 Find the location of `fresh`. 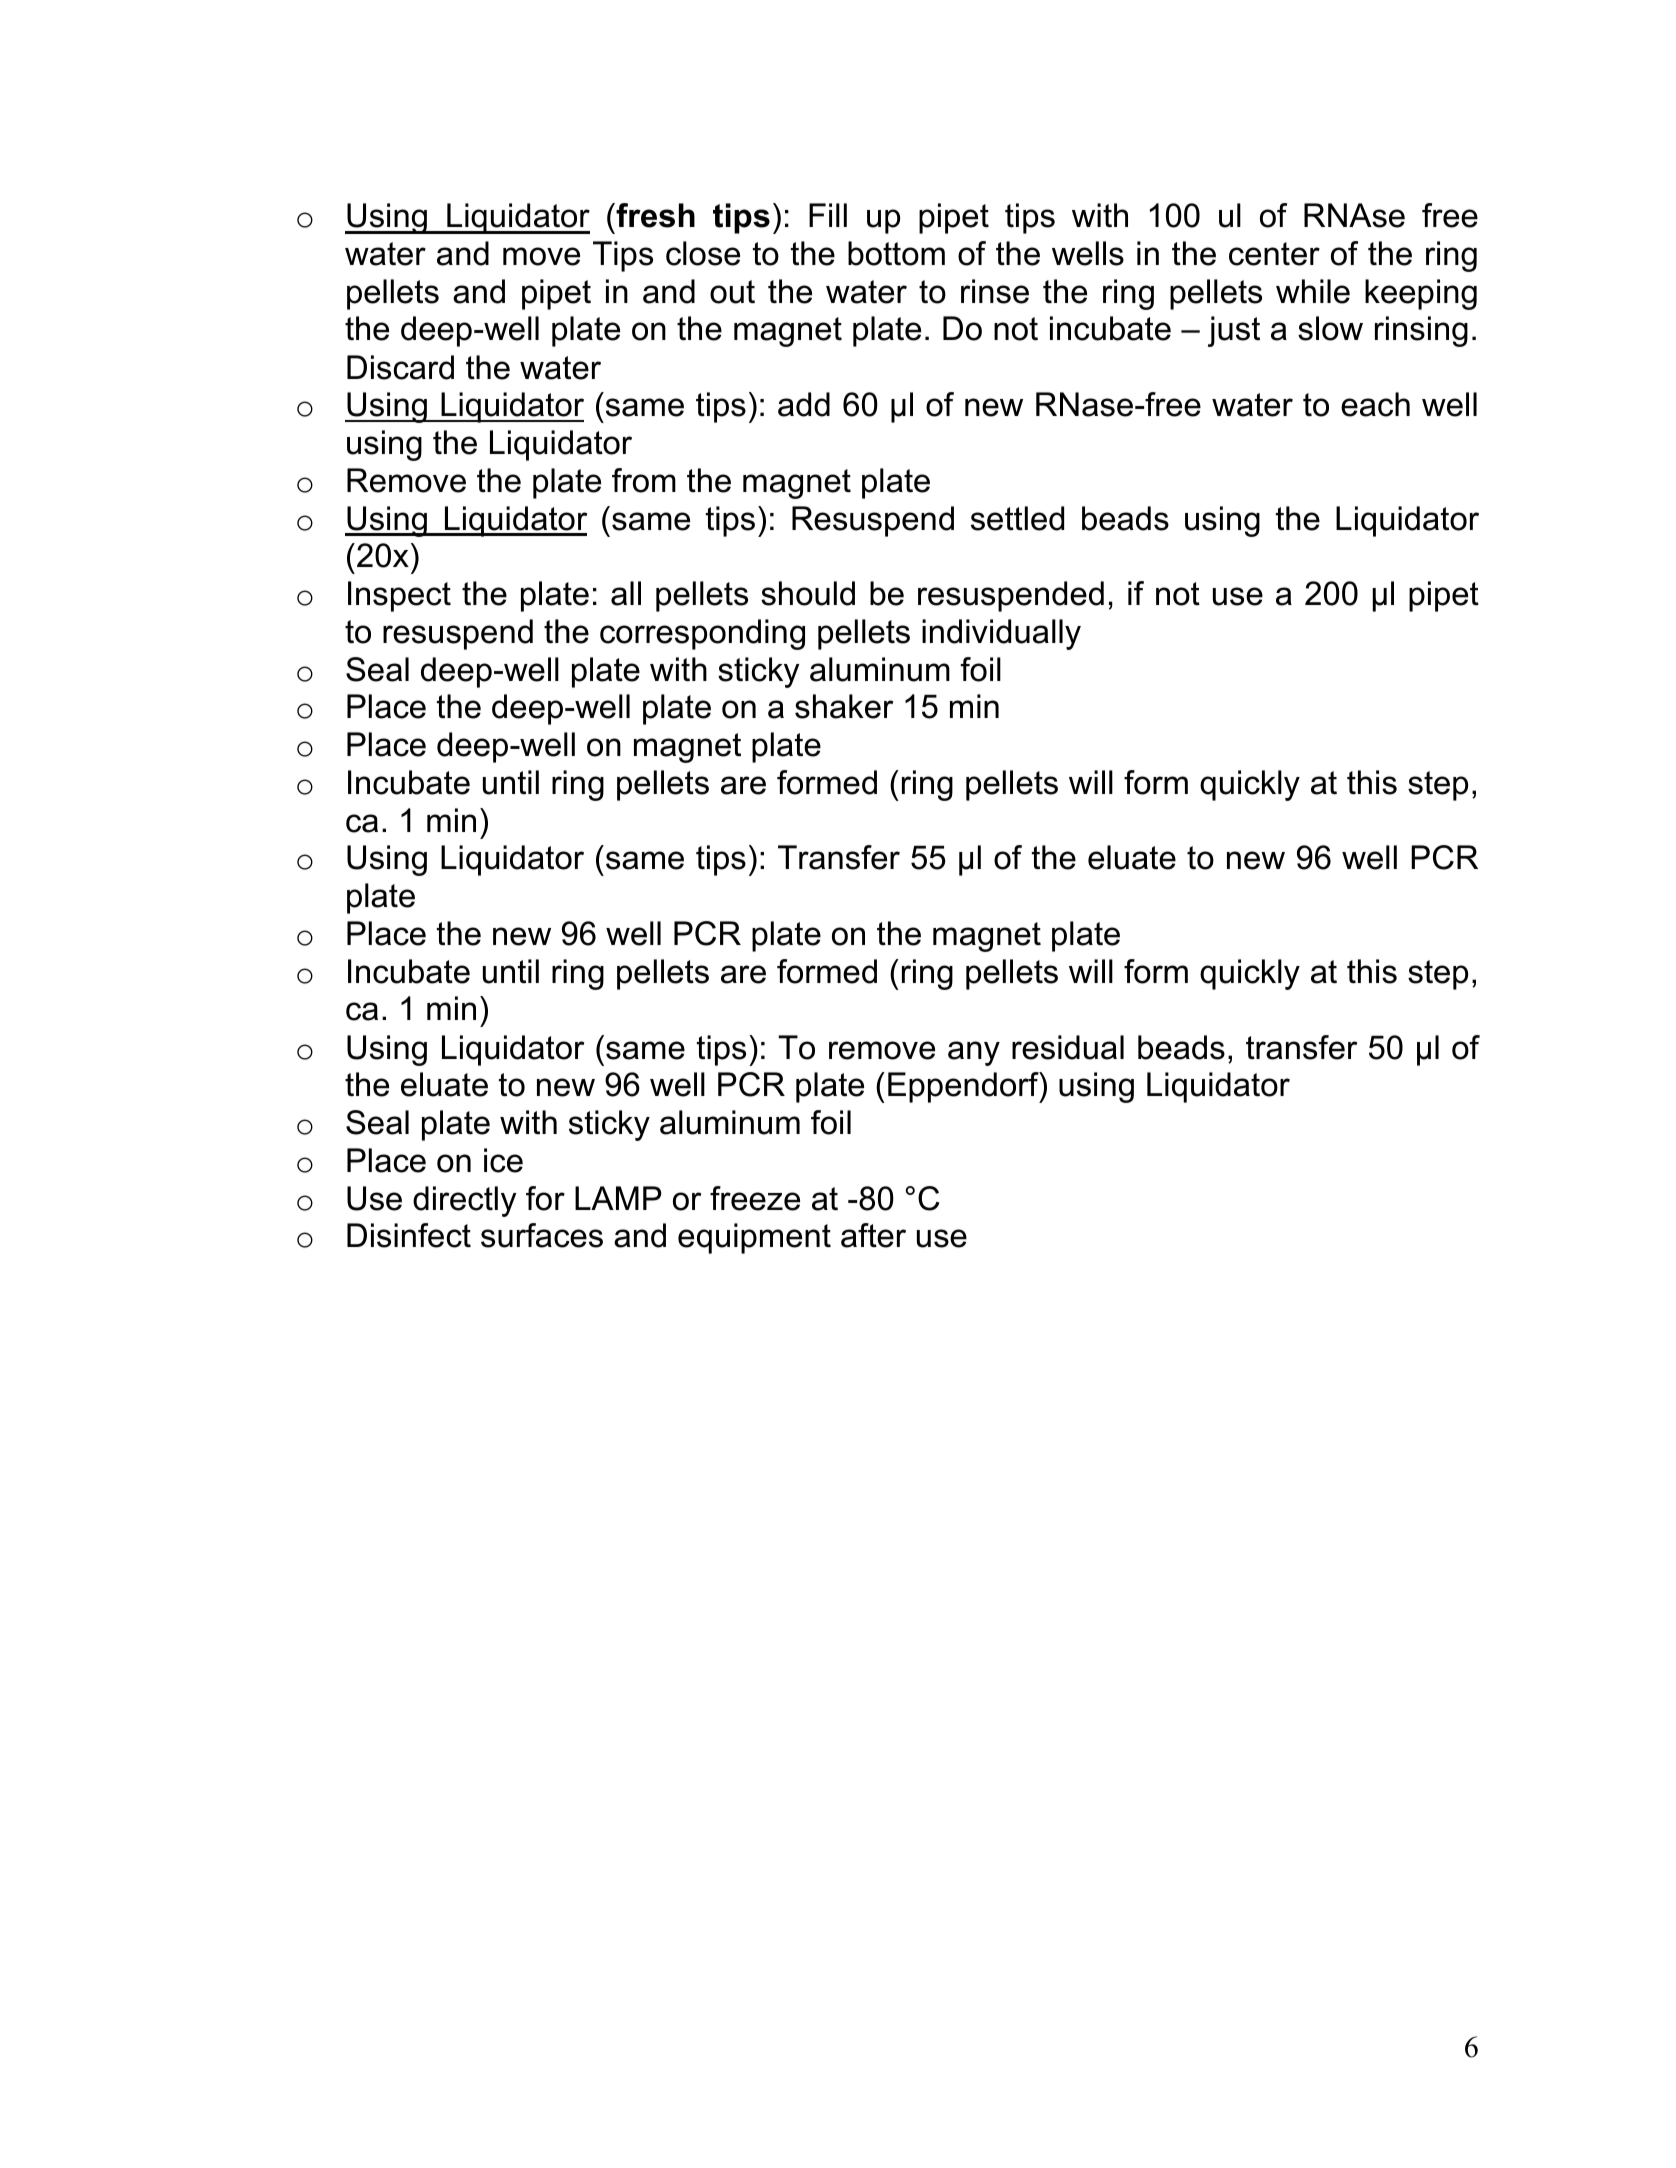

fresh is located at coordinates (654, 215).
